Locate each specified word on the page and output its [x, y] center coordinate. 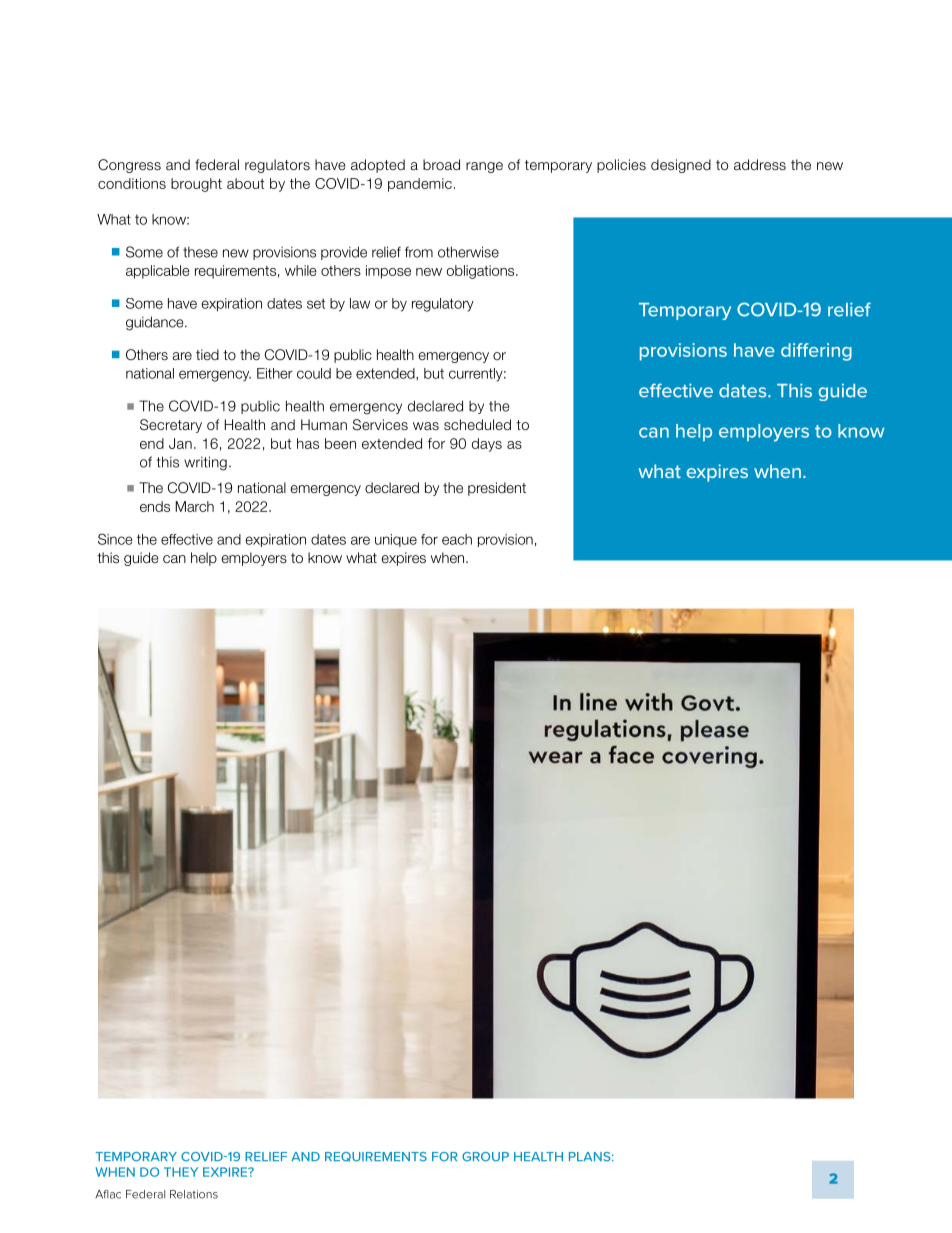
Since [115, 539]
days [487, 445]
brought [196, 185]
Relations [194, 1194]
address [760, 164]
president [497, 489]
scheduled [477, 424]
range [484, 167]
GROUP [485, 1157]
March [194, 506]
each [457, 539]
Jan [180, 443]
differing [816, 352]
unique [396, 540]
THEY [181, 1172]
